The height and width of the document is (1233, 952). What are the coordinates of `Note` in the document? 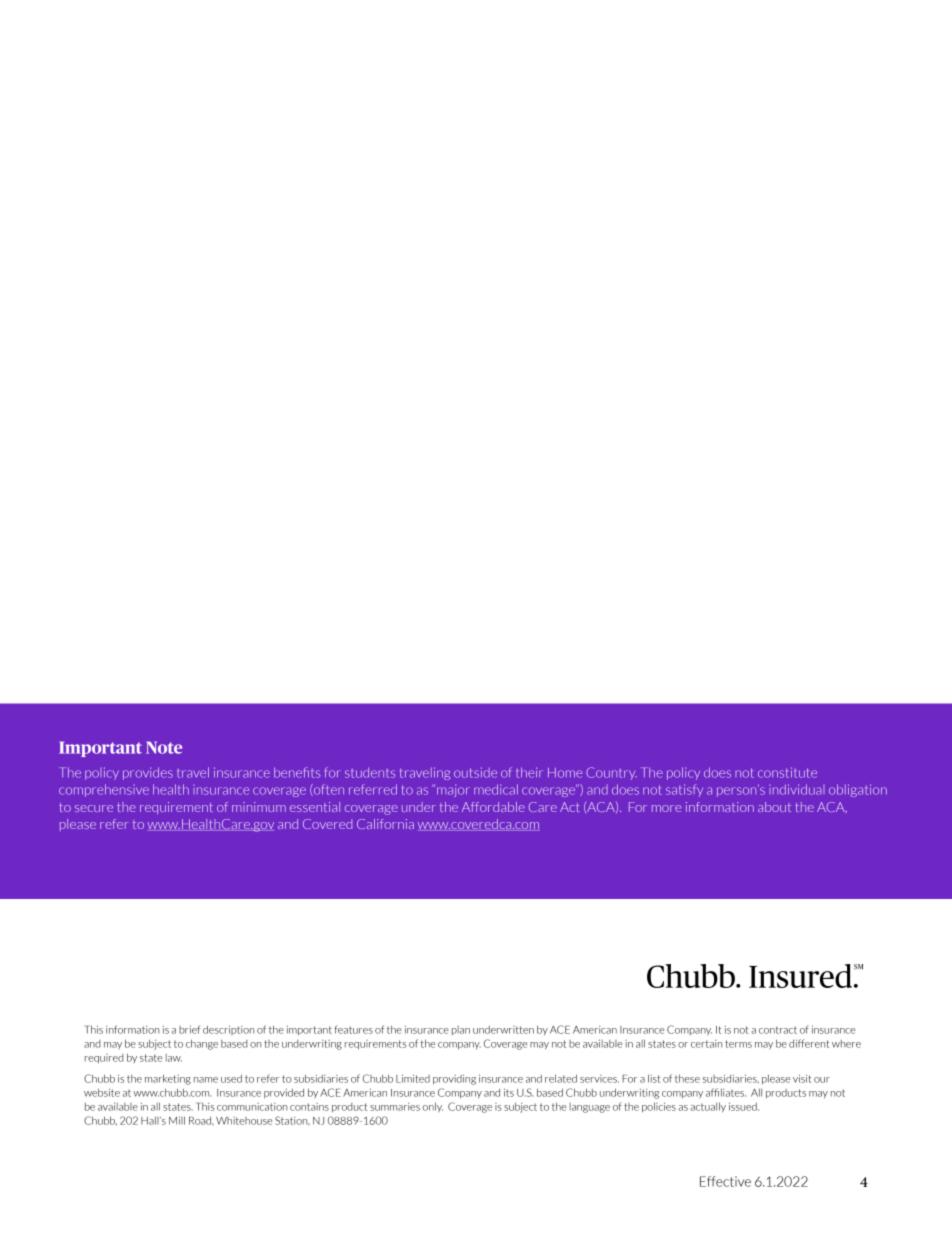 It's located at (164, 747).
